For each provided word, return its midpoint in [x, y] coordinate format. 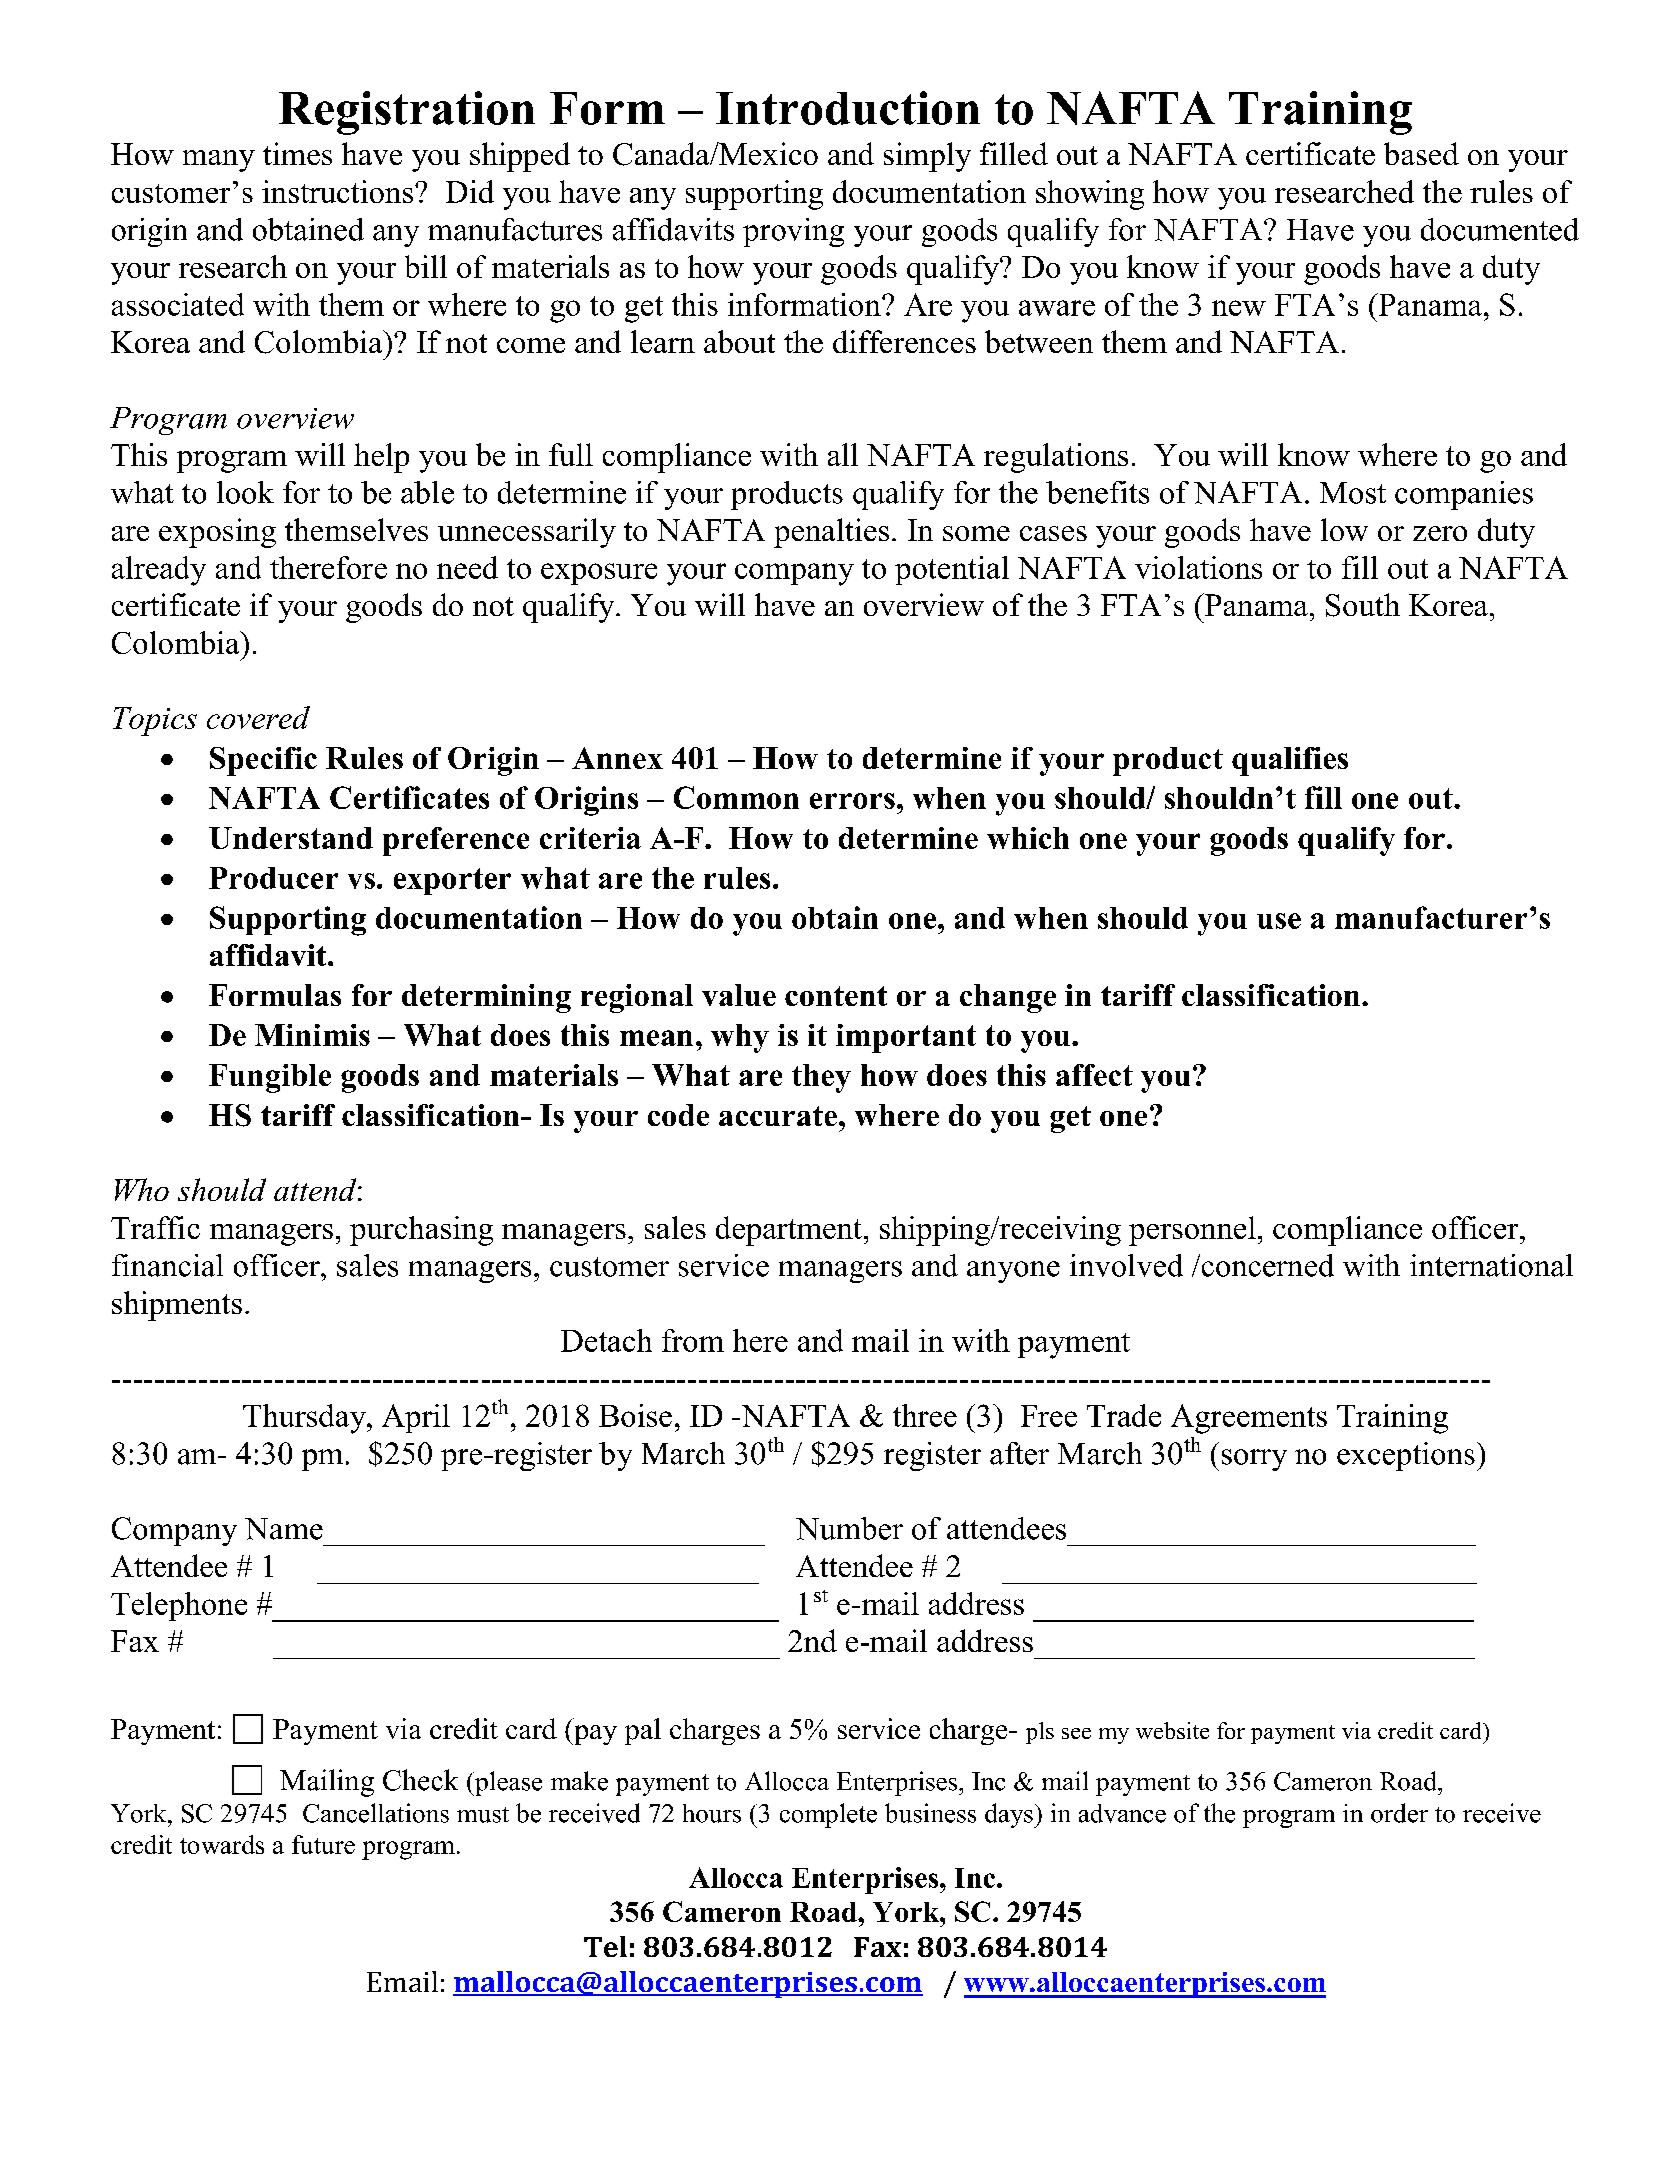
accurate [778, 1116]
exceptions [1406, 1456]
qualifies [1290, 761]
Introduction [848, 108]
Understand [291, 838]
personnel [1192, 1231]
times [297, 153]
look [245, 492]
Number [849, 1528]
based [1421, 153]
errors [852, 801]
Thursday [305, 1419]
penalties [831, 533]
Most [1353, 493]
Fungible [270, 1078]
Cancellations [376, 1813]
